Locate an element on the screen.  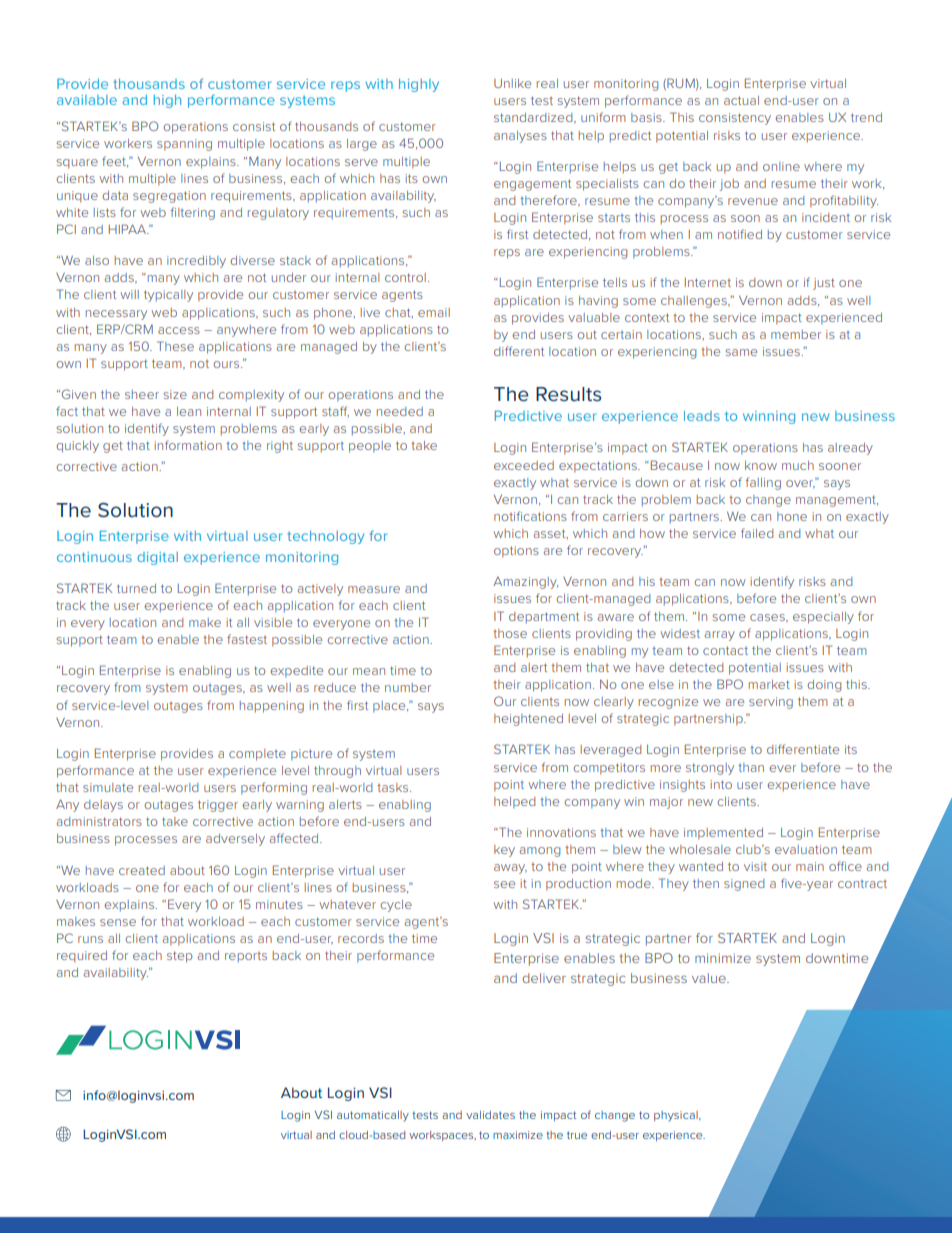
visit is located at coordinates (755, 866).
